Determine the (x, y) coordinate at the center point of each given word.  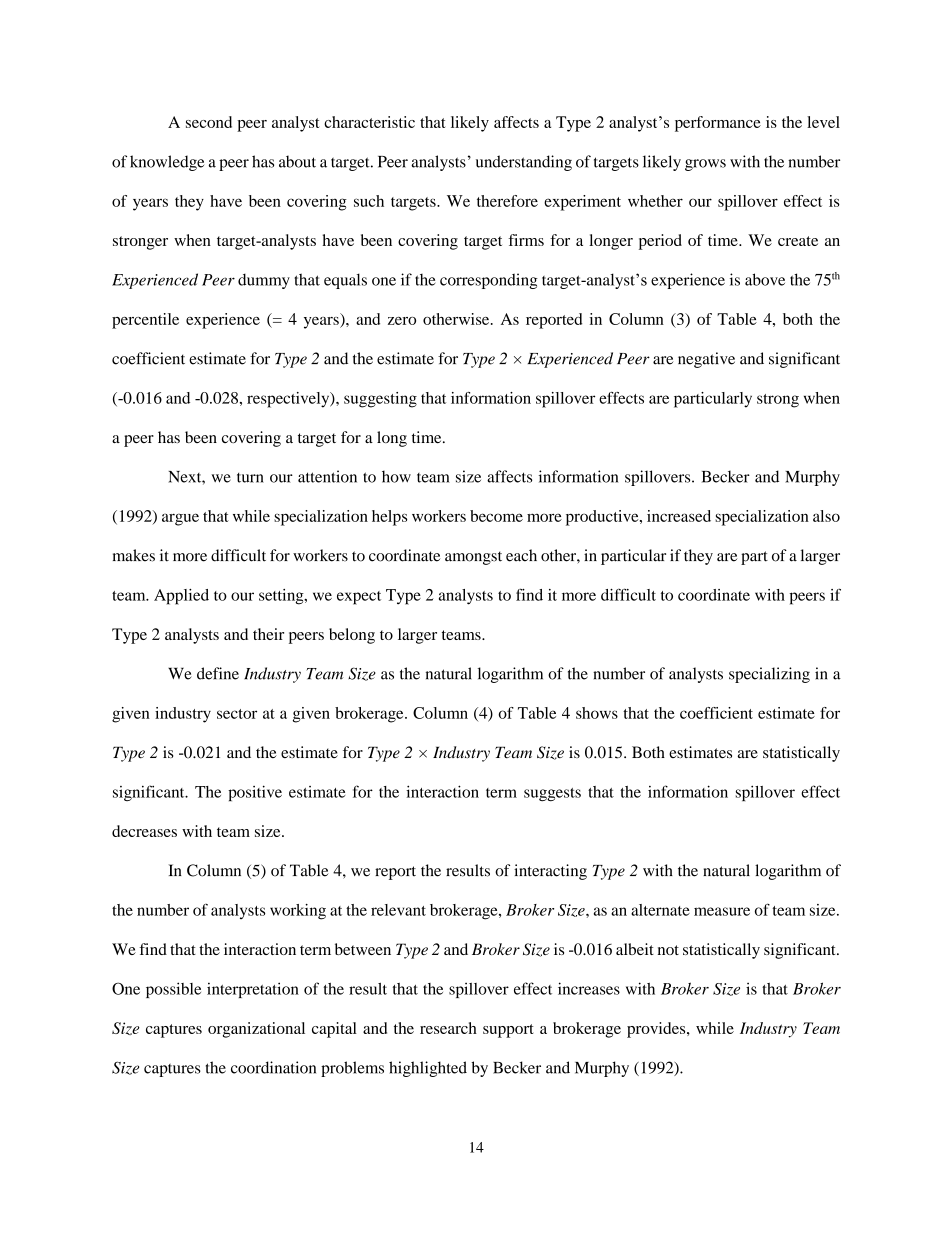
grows (705, 165)
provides (657, 1030)
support (508, 1031)
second (209, 122)
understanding (524, 163)
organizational (256, 1030)
